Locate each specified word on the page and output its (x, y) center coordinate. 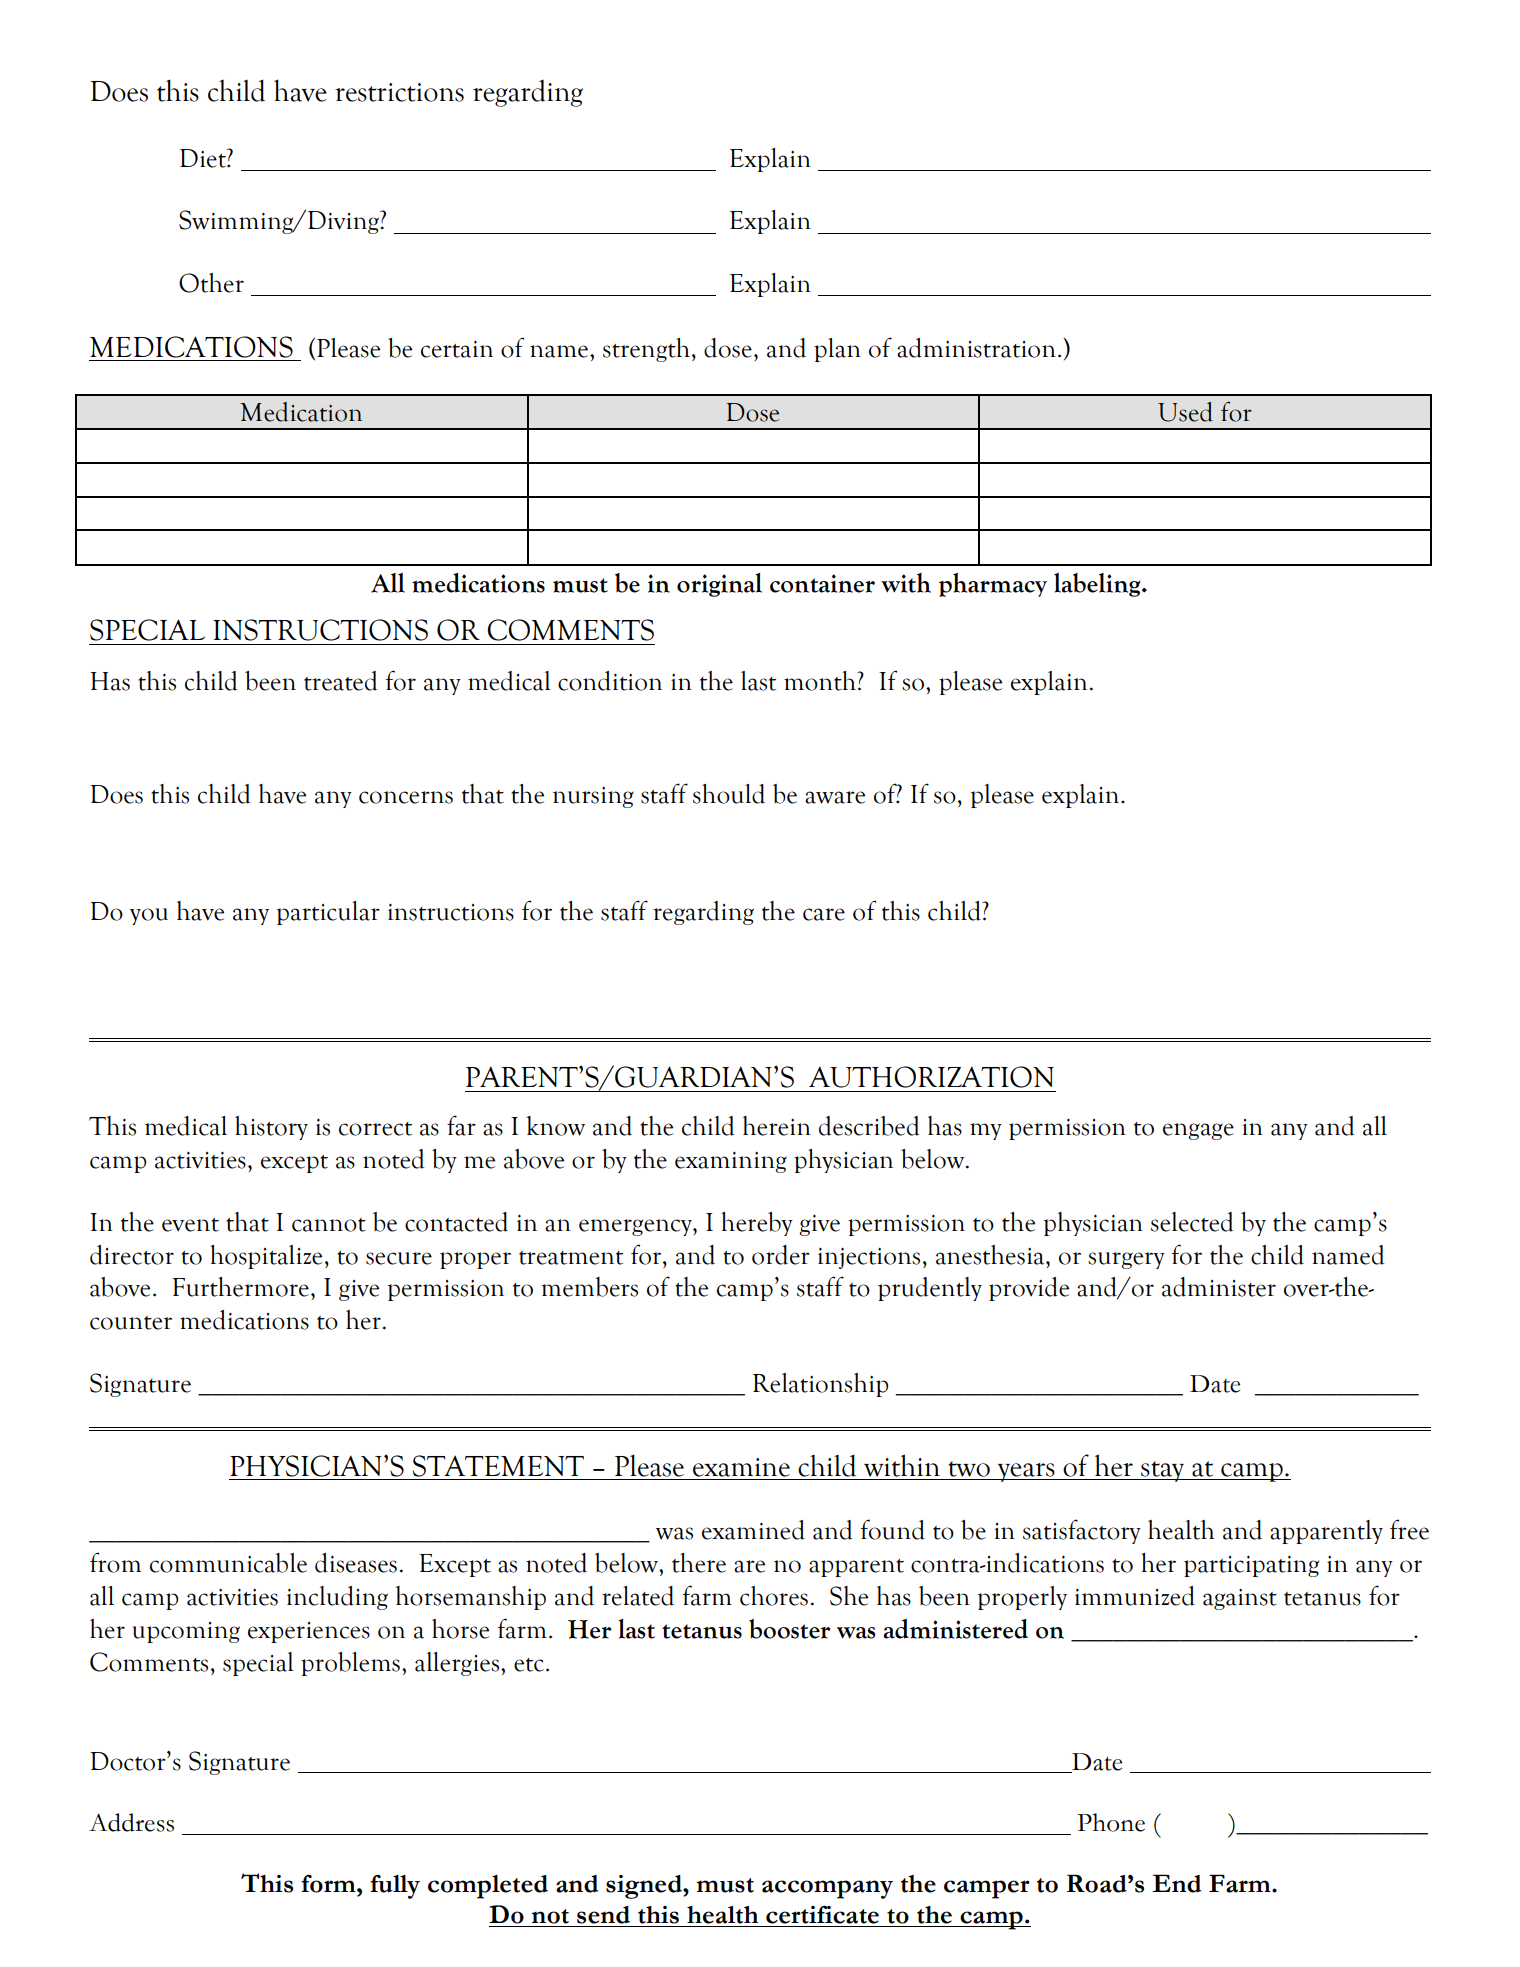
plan (837, 350)
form (329, 1884)
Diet (204, 158)
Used (1185, 412)
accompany (827, 1889)
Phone (1111, 1822)
